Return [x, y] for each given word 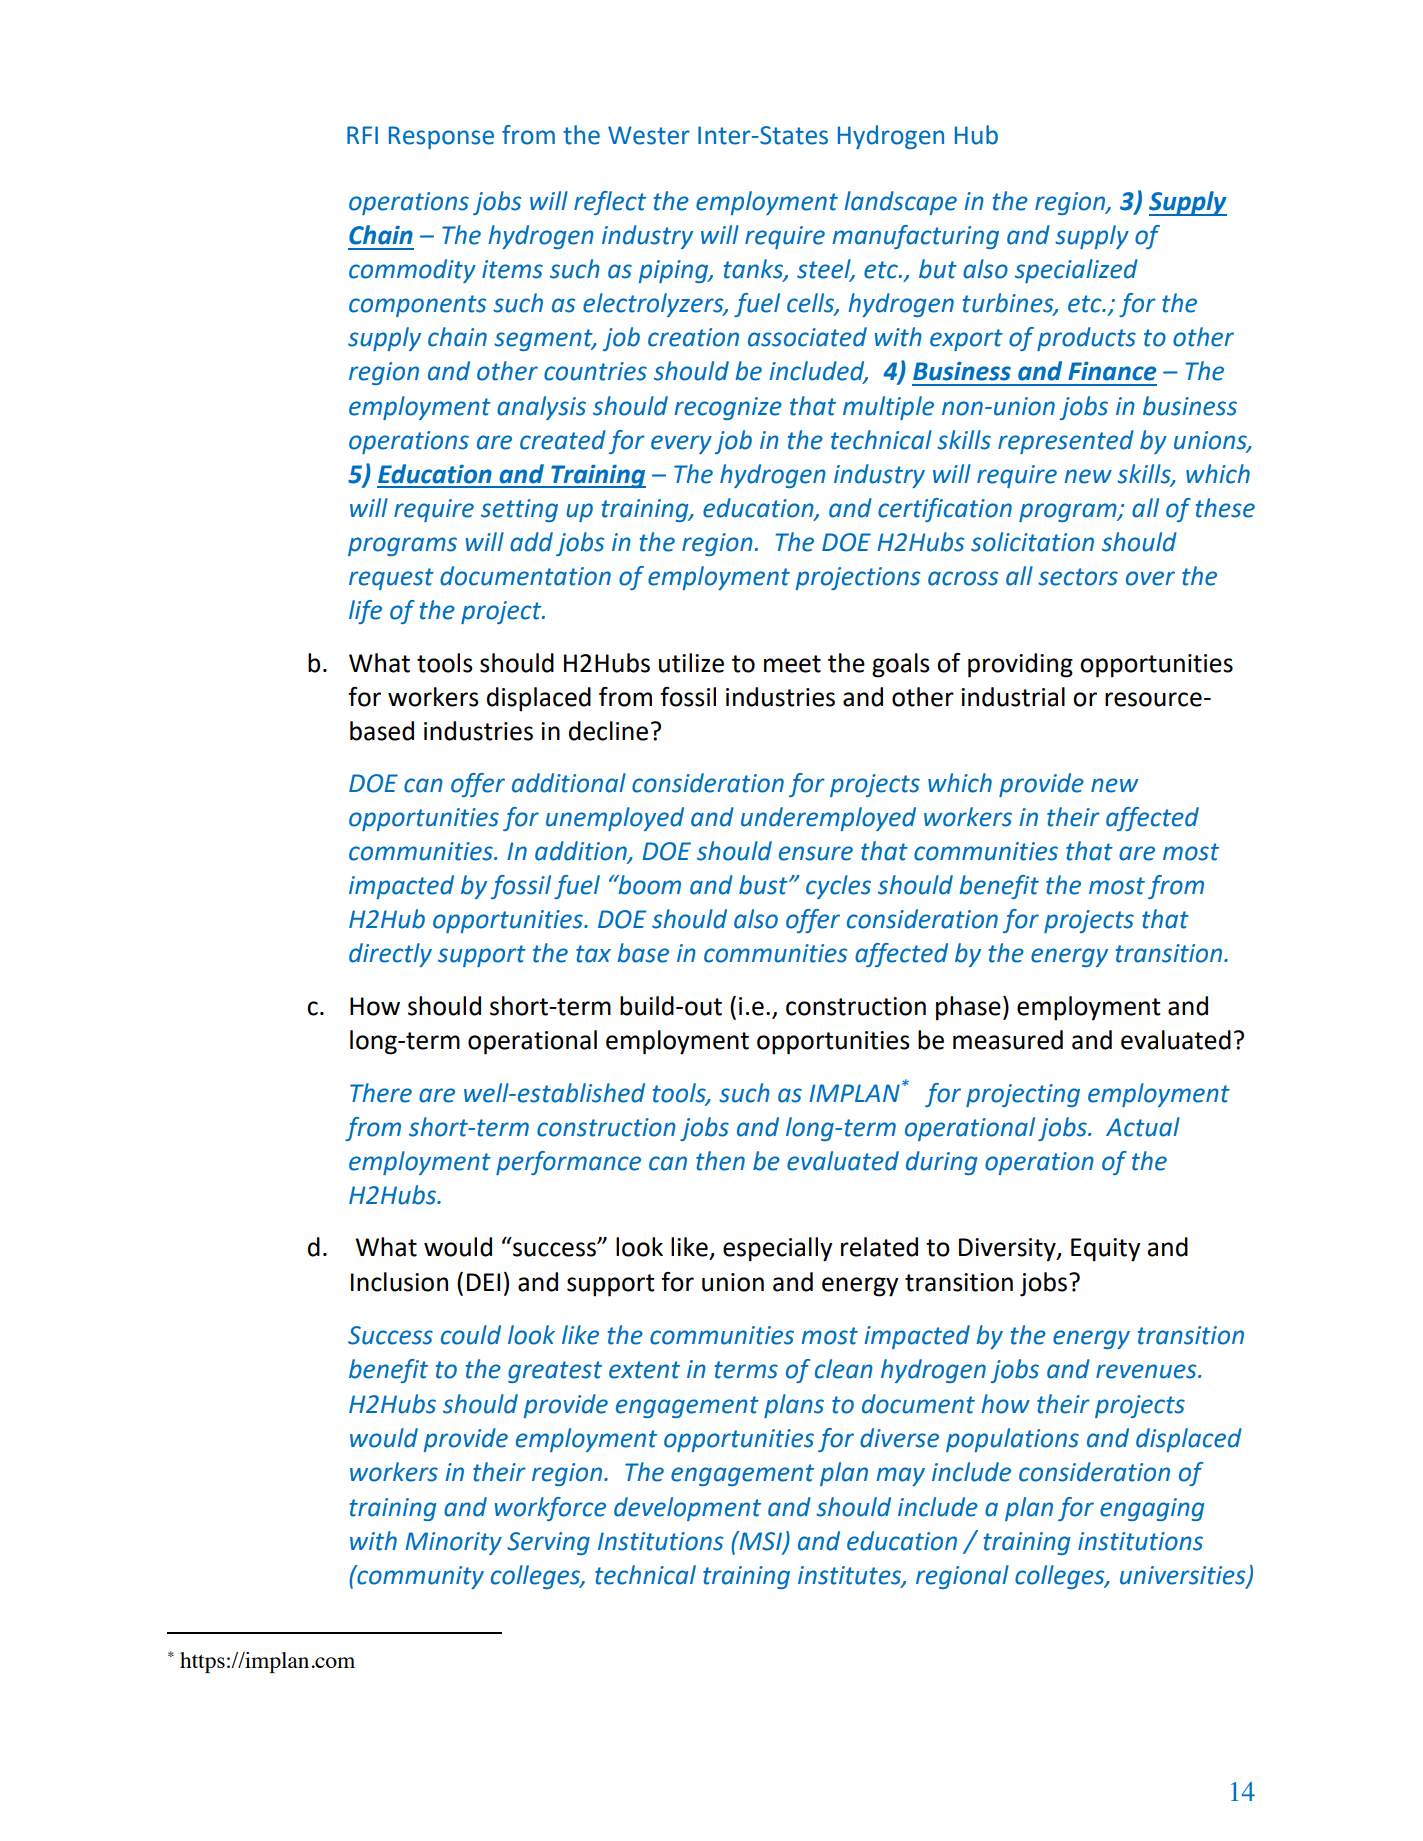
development [687, 1509]
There [381, 1093]
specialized [1076, 271]
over [1150, 578]
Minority [453, 1543]
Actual [1143, 1127]
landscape [901, 203]
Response [441, 137]
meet [792, 664]
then [720, 1161]
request [391, 579]
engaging [1152, 1509]
